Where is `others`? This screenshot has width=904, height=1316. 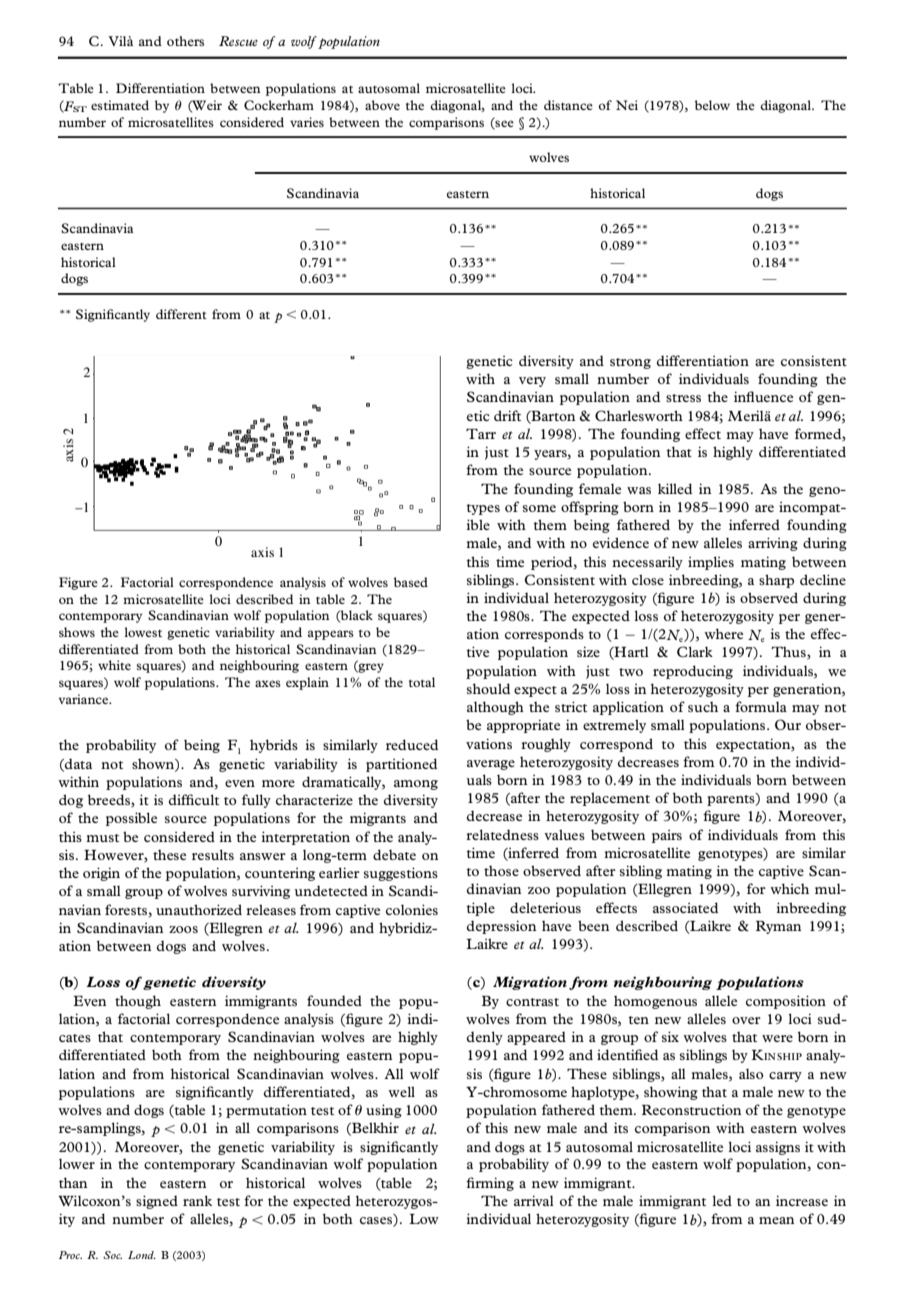 others is located at coordinates (185, 41).
